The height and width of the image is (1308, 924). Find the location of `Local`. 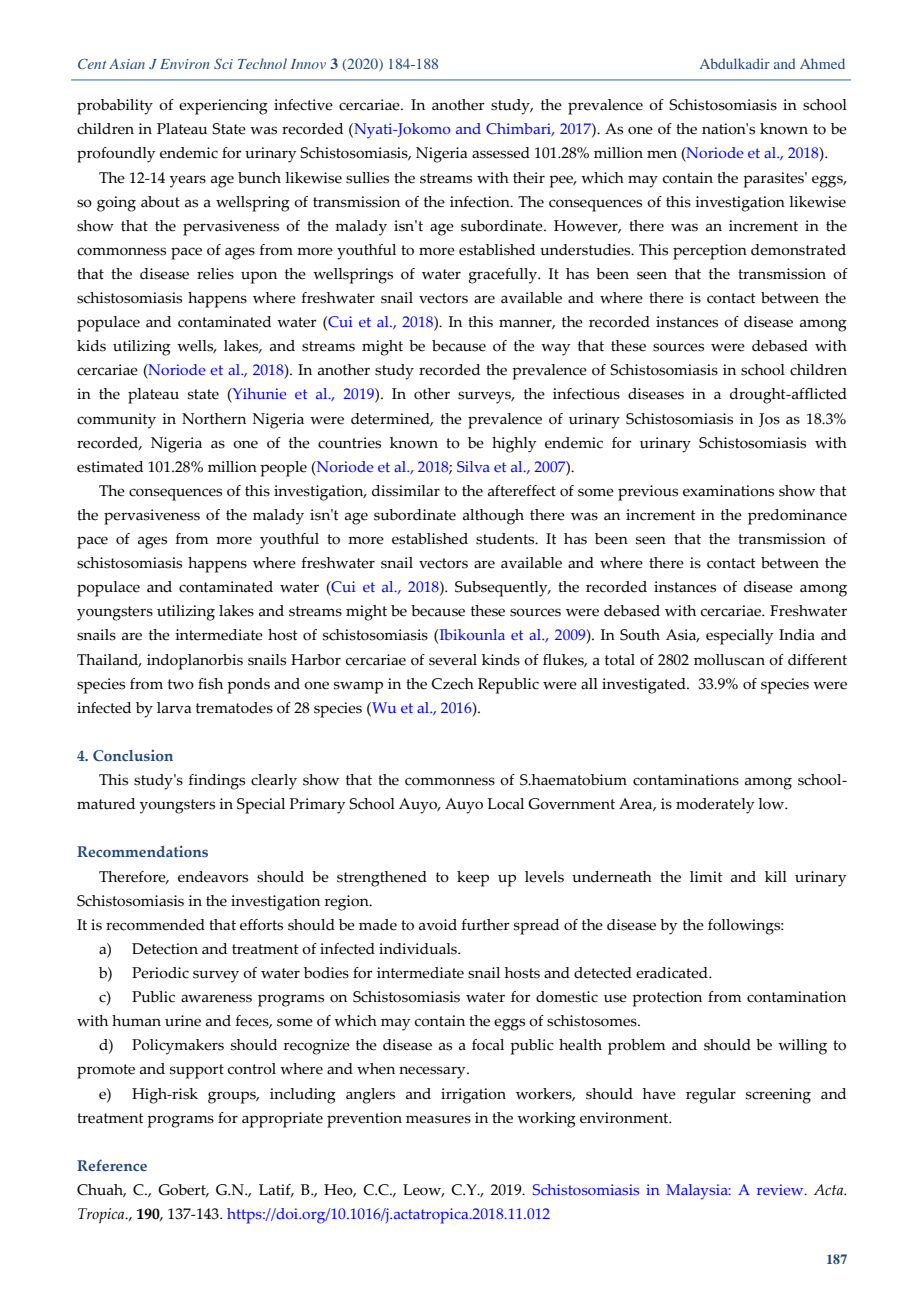

Local is located at coordinates (505, 804).
